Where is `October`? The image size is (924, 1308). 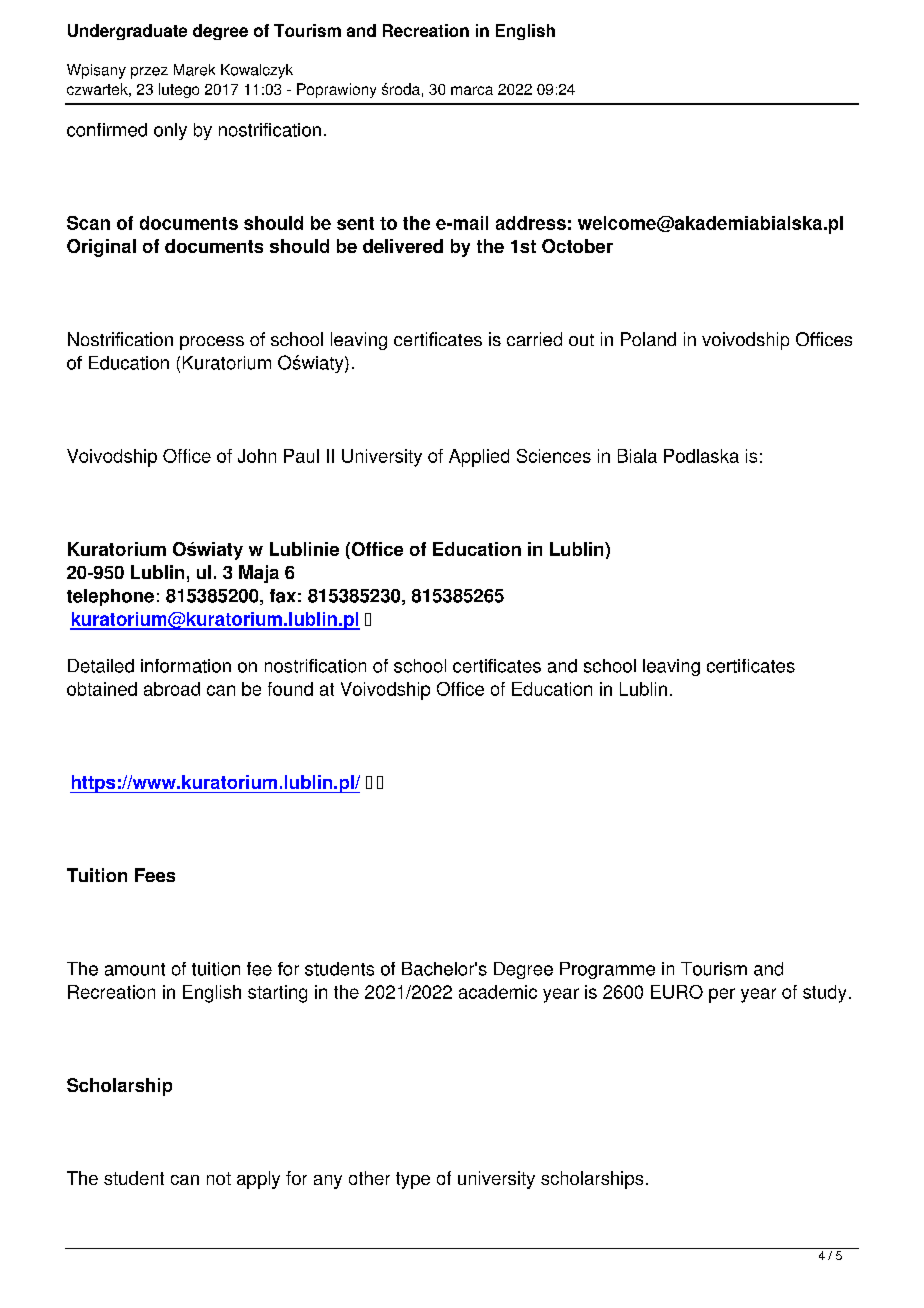 October is located at coordinates (577, 246).
